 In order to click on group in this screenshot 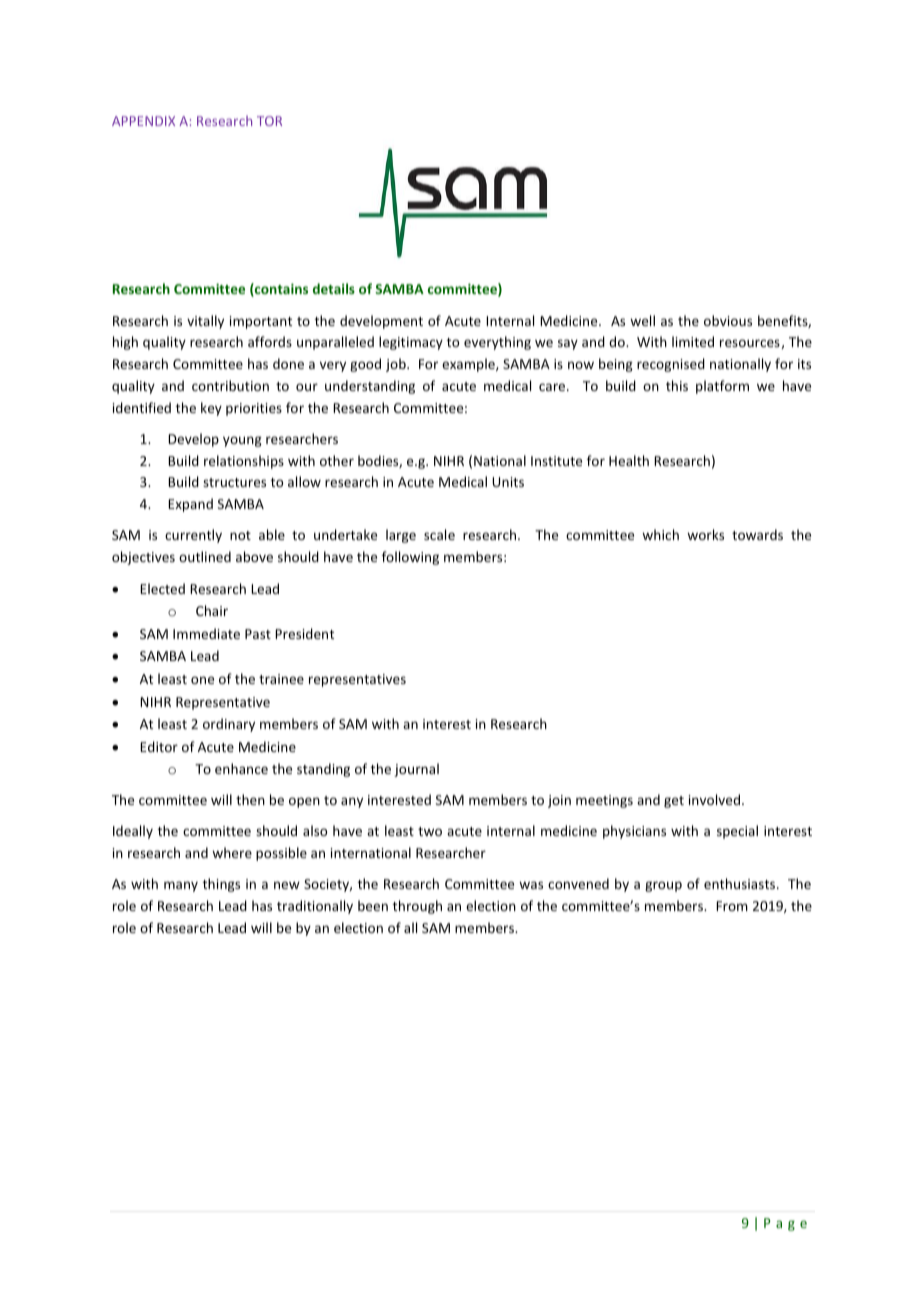, I will do `click(663, 886)`.
